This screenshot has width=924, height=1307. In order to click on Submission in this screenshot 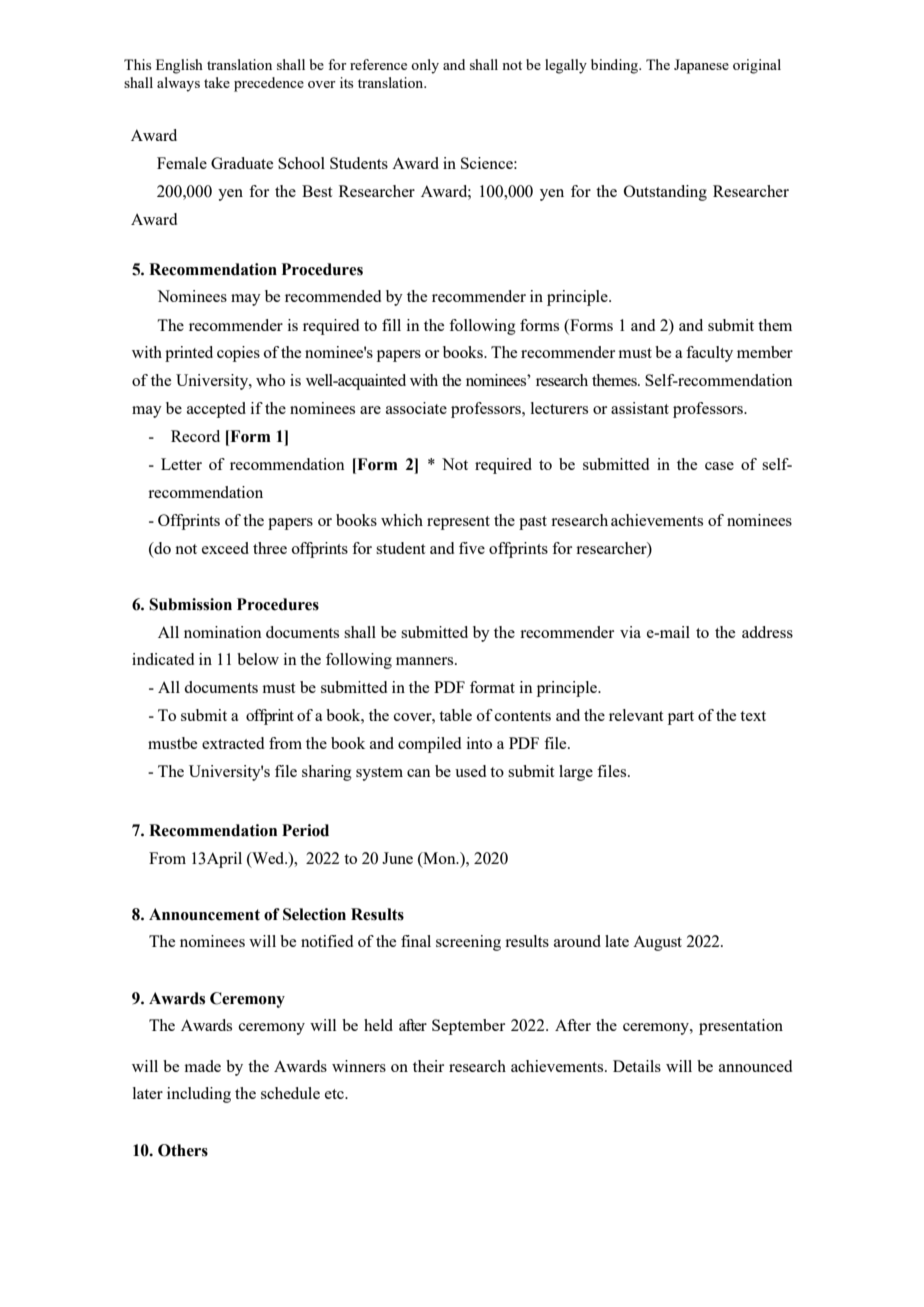, I will do `click(190, 604)`.
